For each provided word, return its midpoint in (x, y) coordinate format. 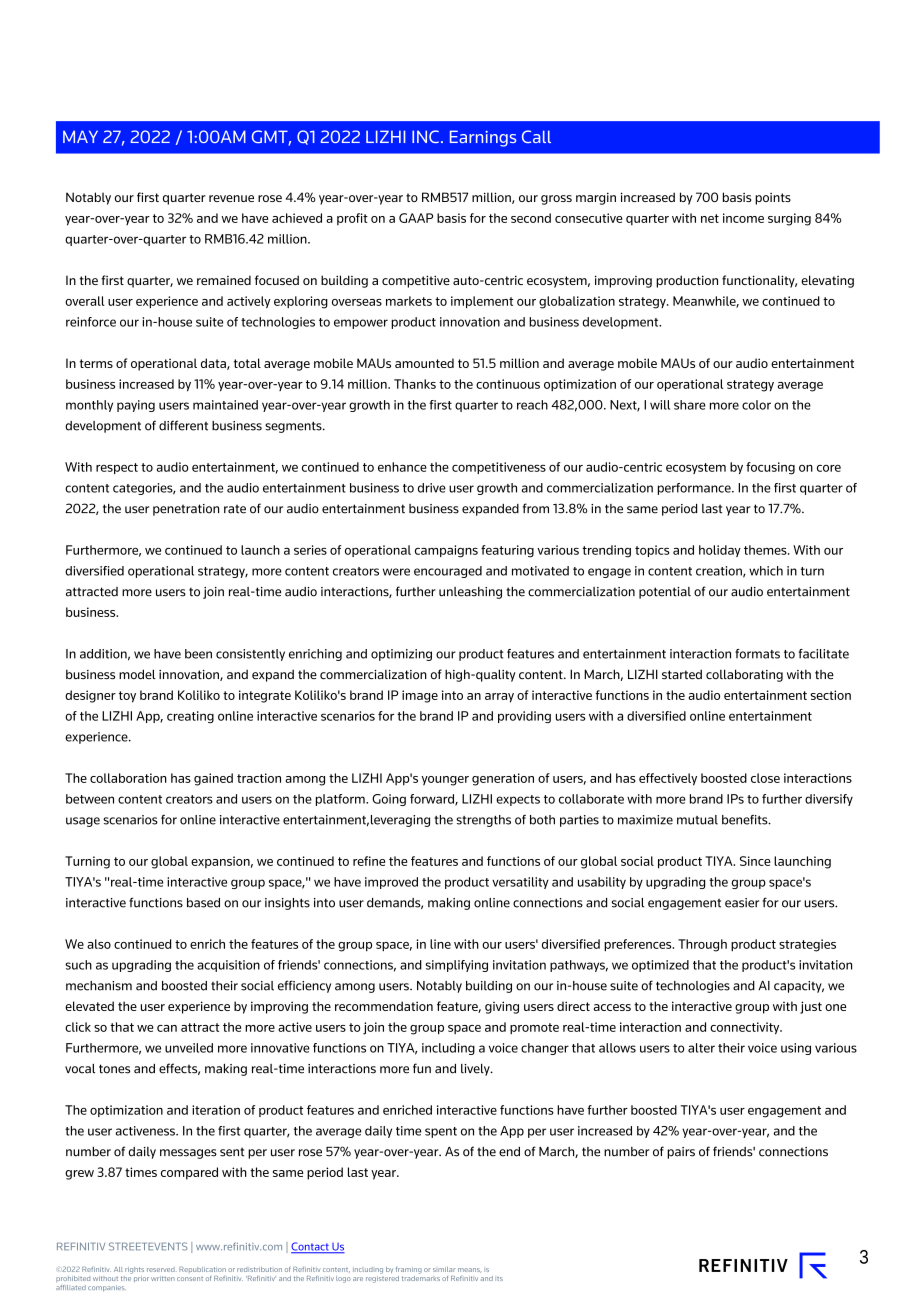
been (198, 654)
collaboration (128, 778)
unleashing (470, 593)
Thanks (415, 384)
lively (476, 1070)
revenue (231, 198)
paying (136, 406)
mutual (697, 820)
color (756, 405)
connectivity (746, 1028)
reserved (162, 1269)
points (773, 199)
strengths (483, 821)
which (766, 571)
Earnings (483, 138)
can (167, 1028)
